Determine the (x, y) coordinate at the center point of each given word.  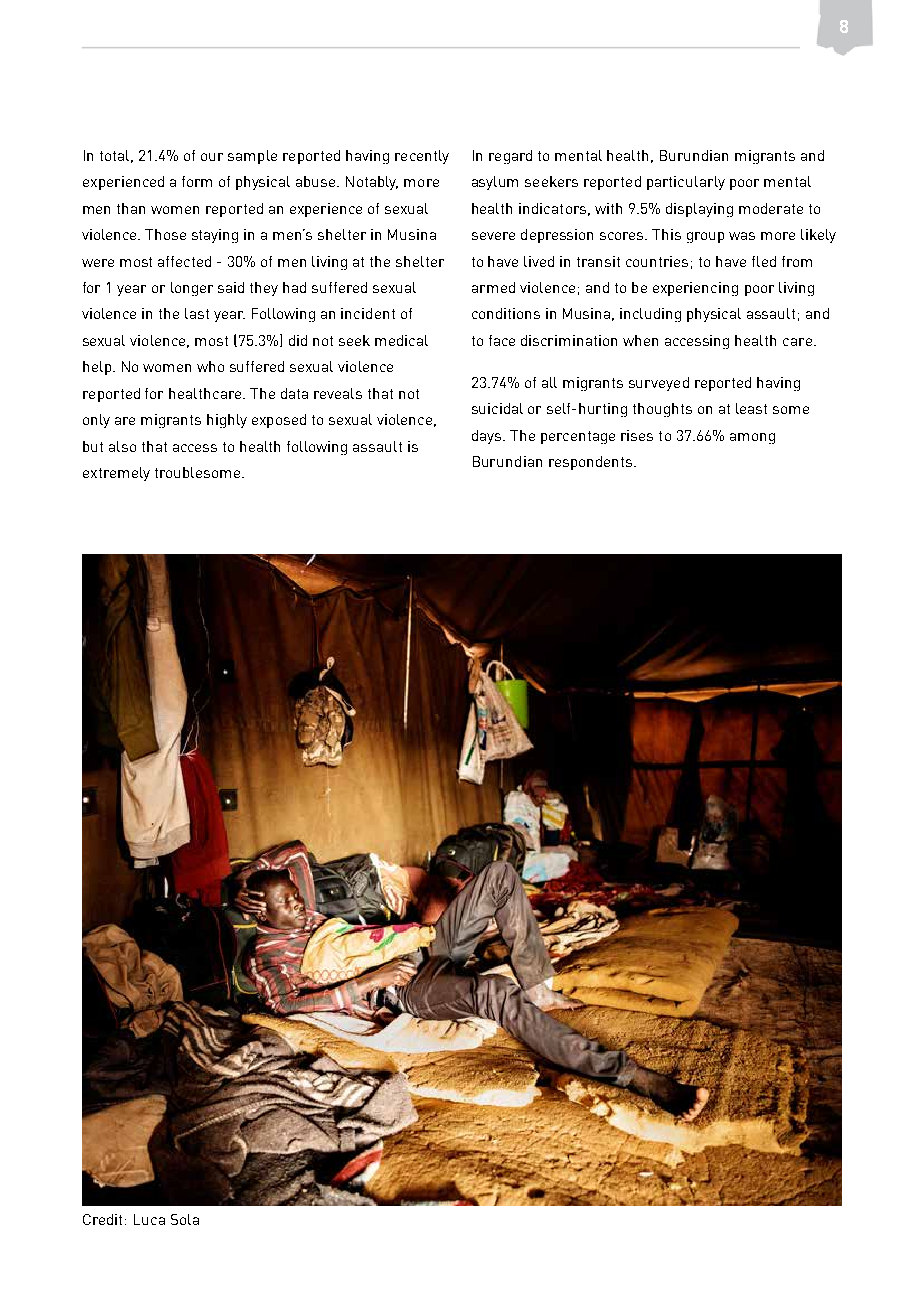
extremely (116, 474)
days (488, 437)
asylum (495, 183)
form (197, 181)
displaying (699, 210)
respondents (592, 463)
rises (637, 435)
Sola (185, 1219)
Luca (149, 1219)
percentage (578, 437)
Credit (104, 1219)
